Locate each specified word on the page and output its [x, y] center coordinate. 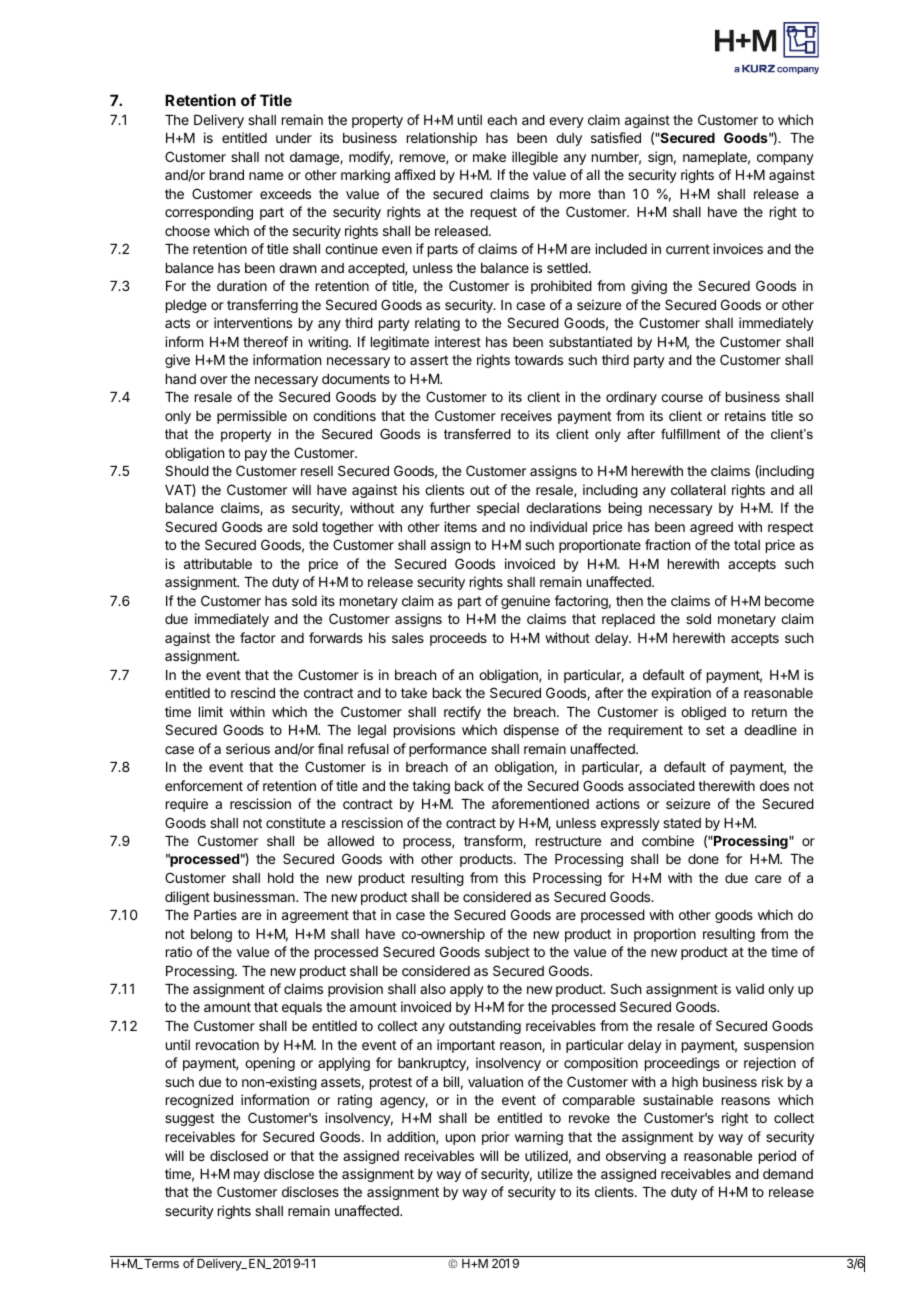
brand [227, 175]
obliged [703, 713]
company [785, 159]
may [247, 1176]
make [489, 157]
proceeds [458, 639]
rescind [253, 692]
